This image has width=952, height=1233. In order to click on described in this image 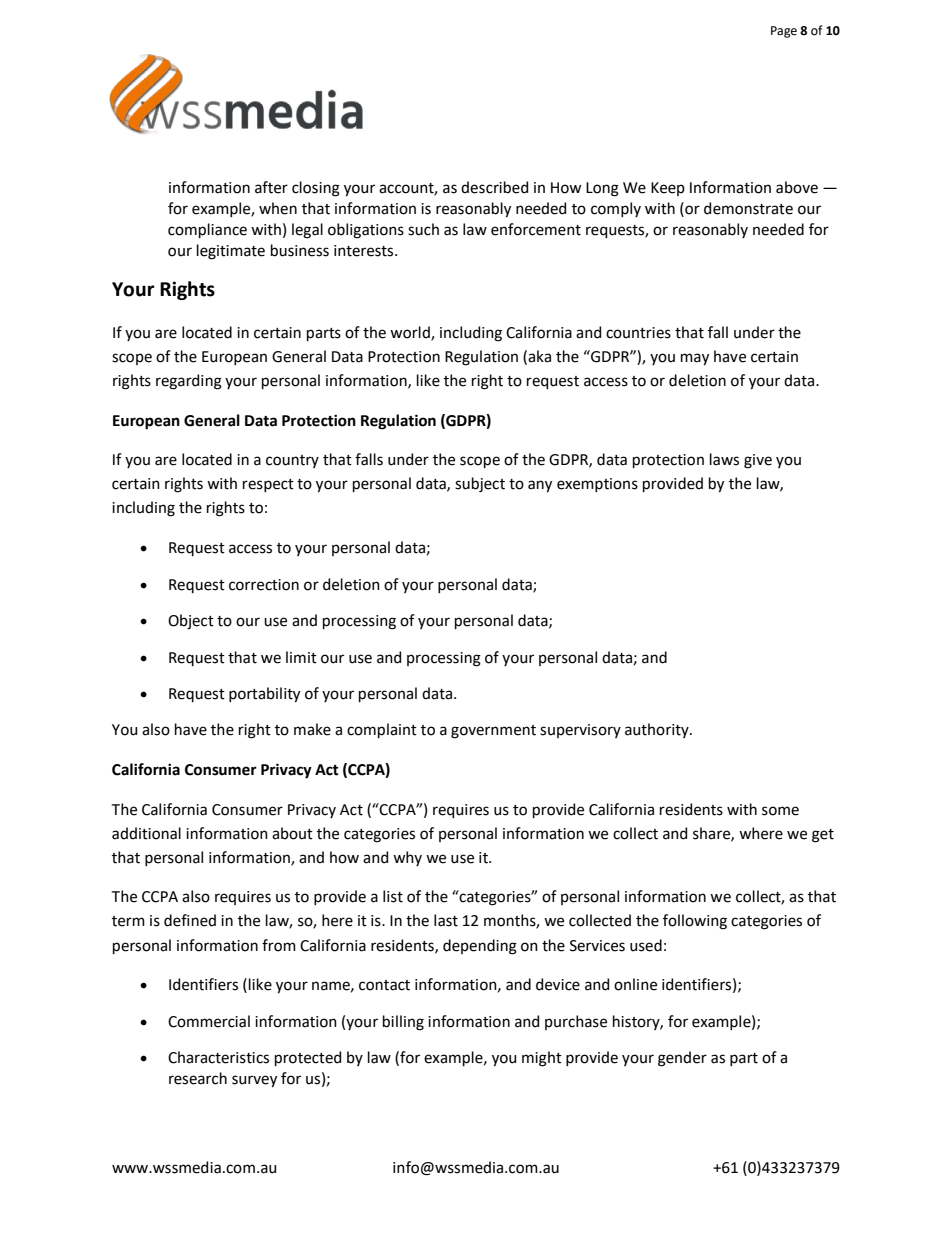, I will do `click(494, 187)`.
